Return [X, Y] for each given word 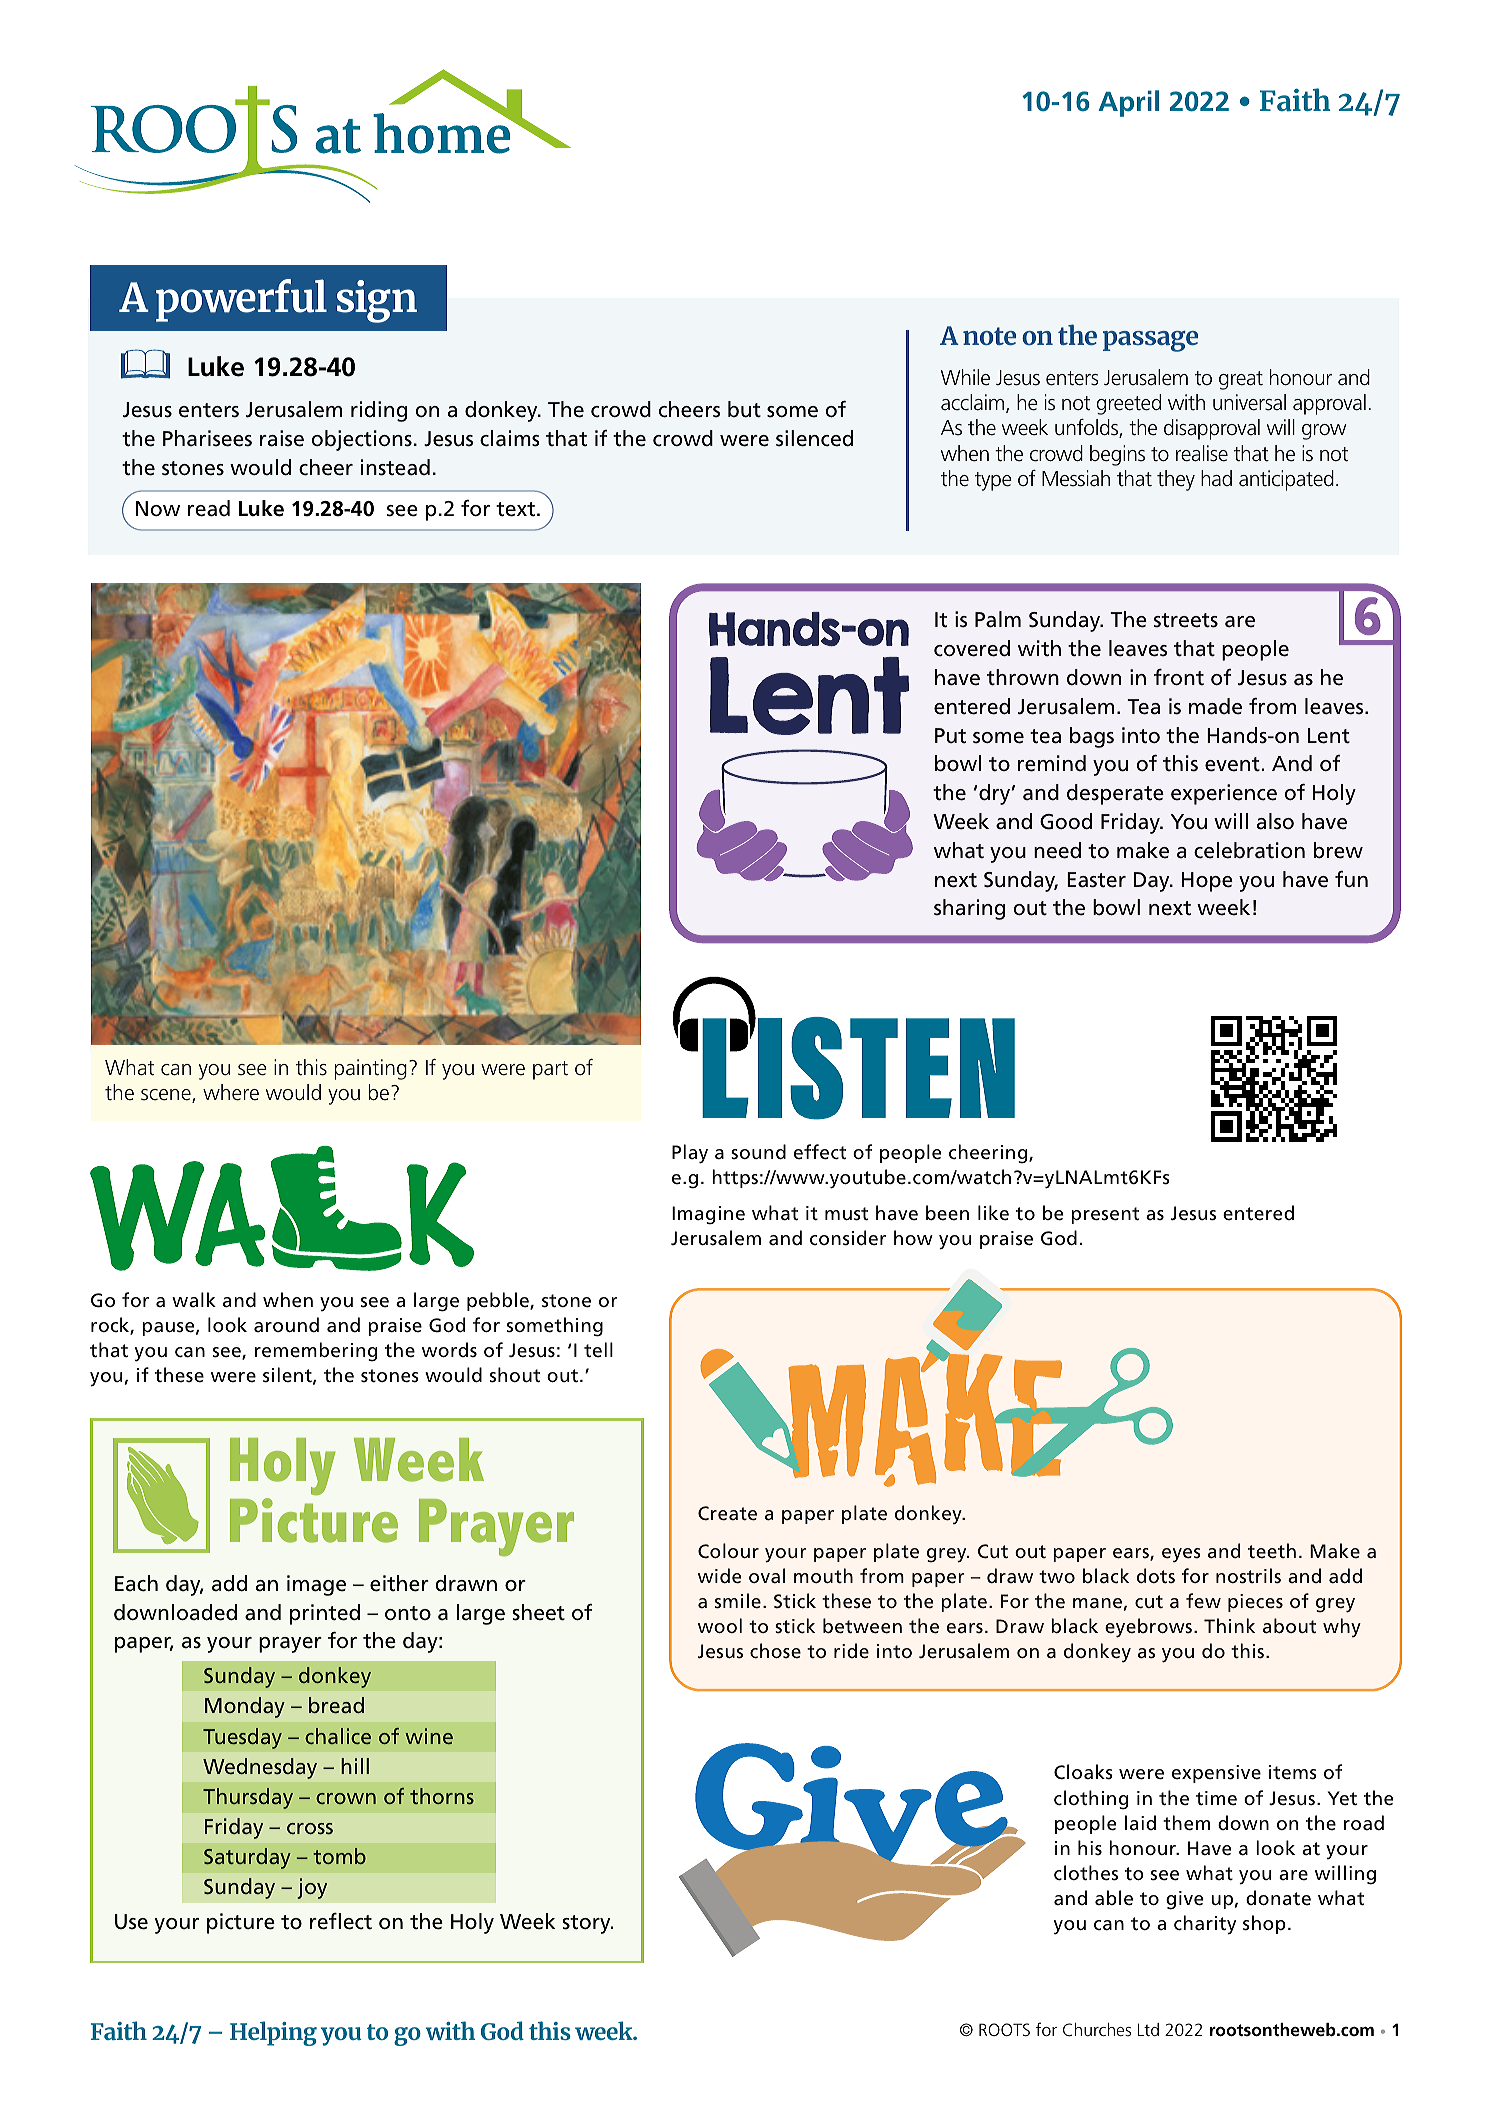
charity [1205, 1925]
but [744, 409]
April [1128, 103]
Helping [273, 2033]
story [587, 1924]
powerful [241, 300]
